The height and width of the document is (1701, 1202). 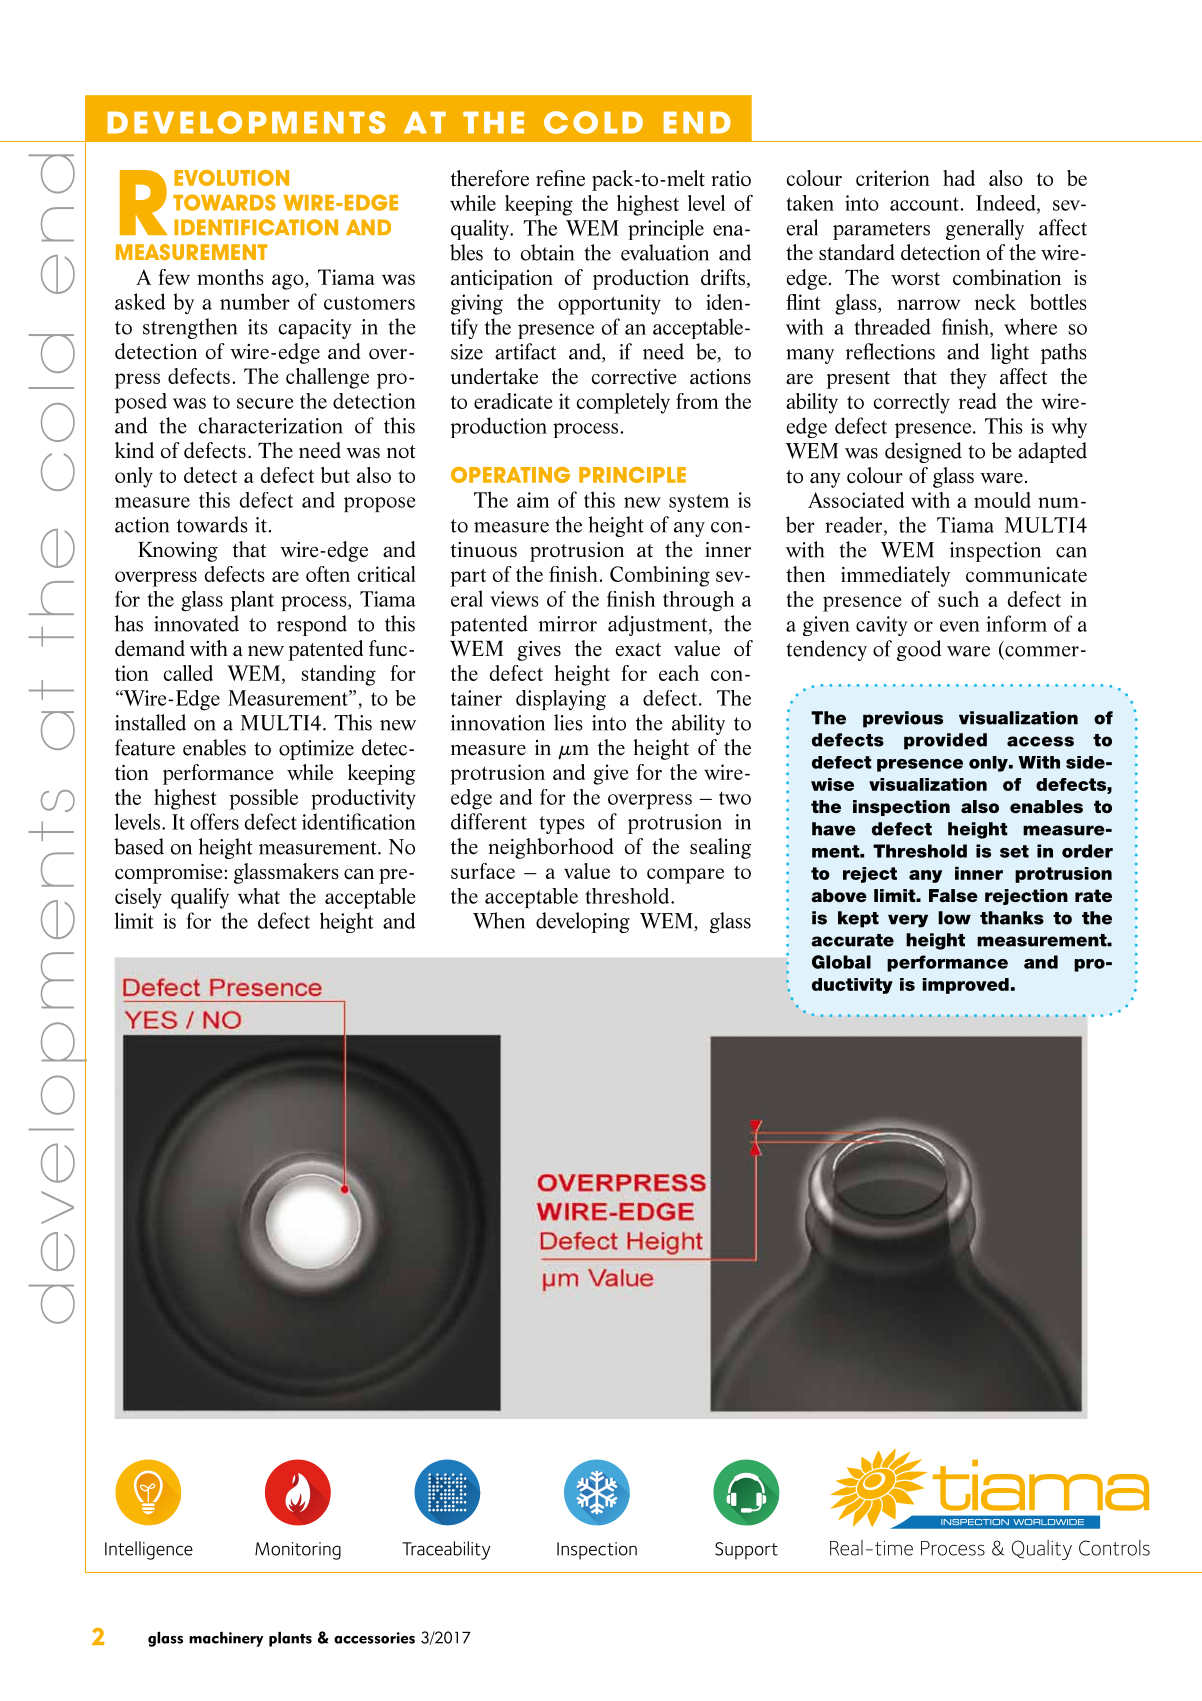 What do you see at coordinates (924, 204) in the document?
I see `account` at bounding box center [924, 204].
